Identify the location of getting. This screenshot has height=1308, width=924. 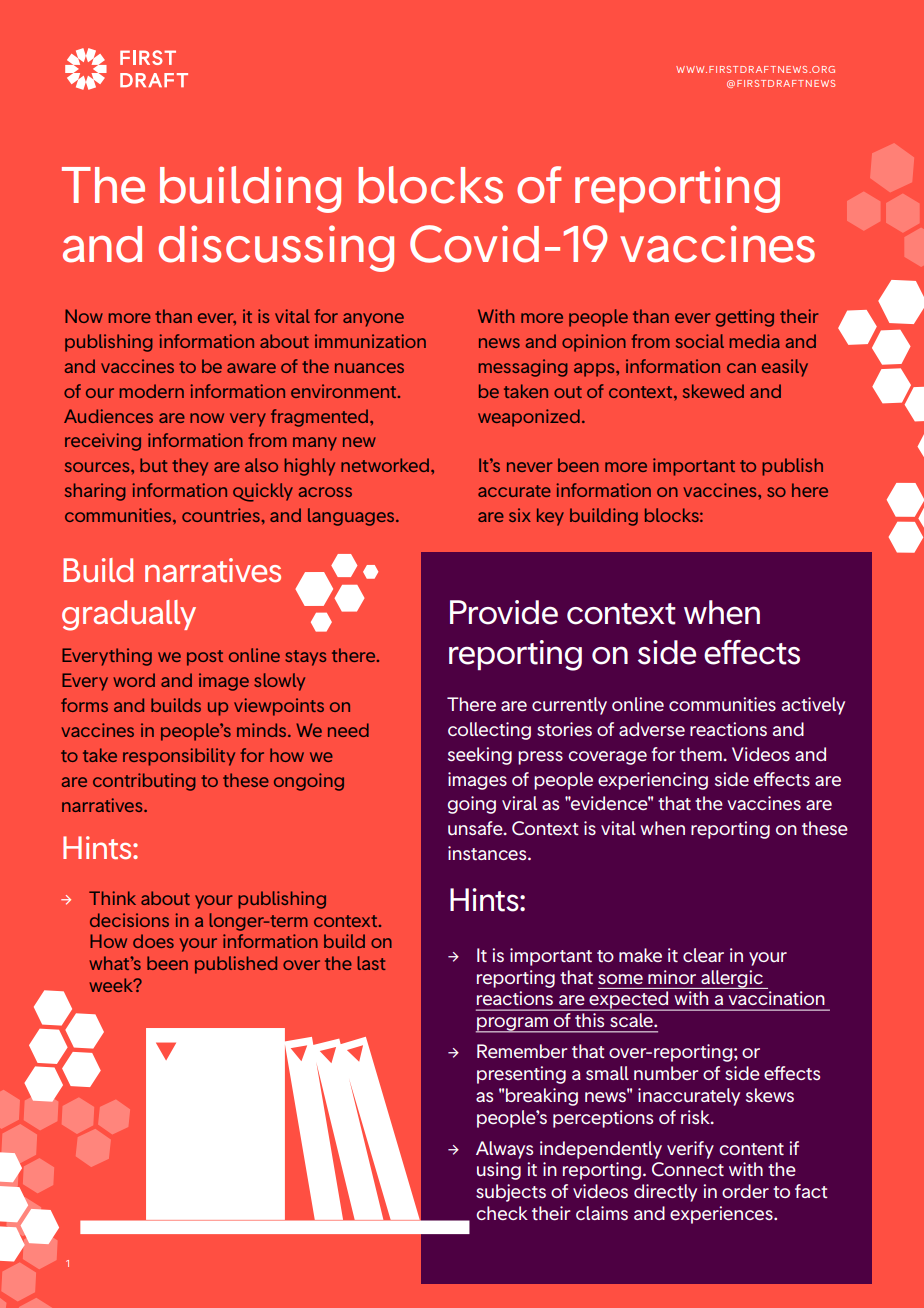
(745, 318).
